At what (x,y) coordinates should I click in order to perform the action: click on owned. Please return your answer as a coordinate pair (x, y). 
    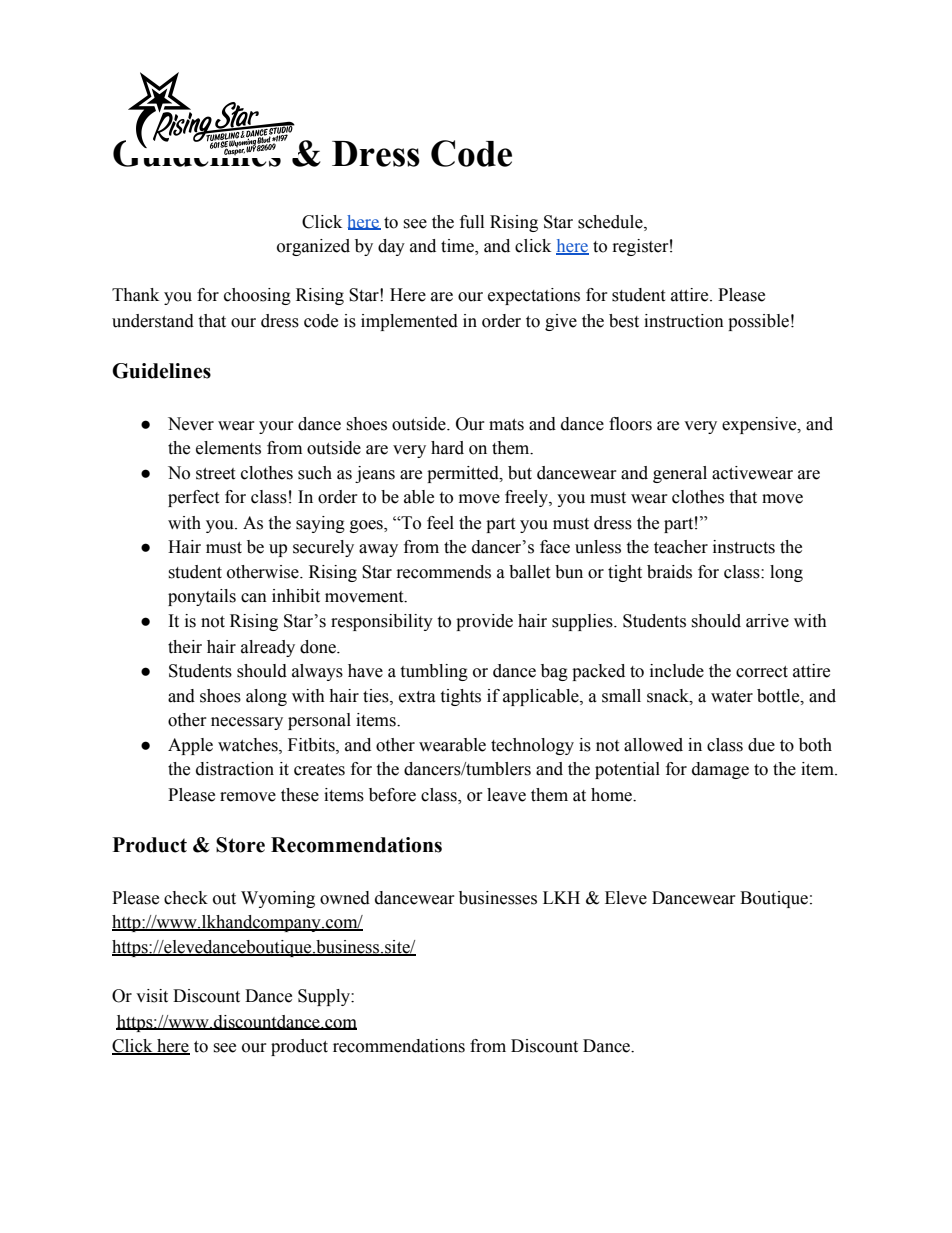
    Looking at the image, I should click on (345, 898).
